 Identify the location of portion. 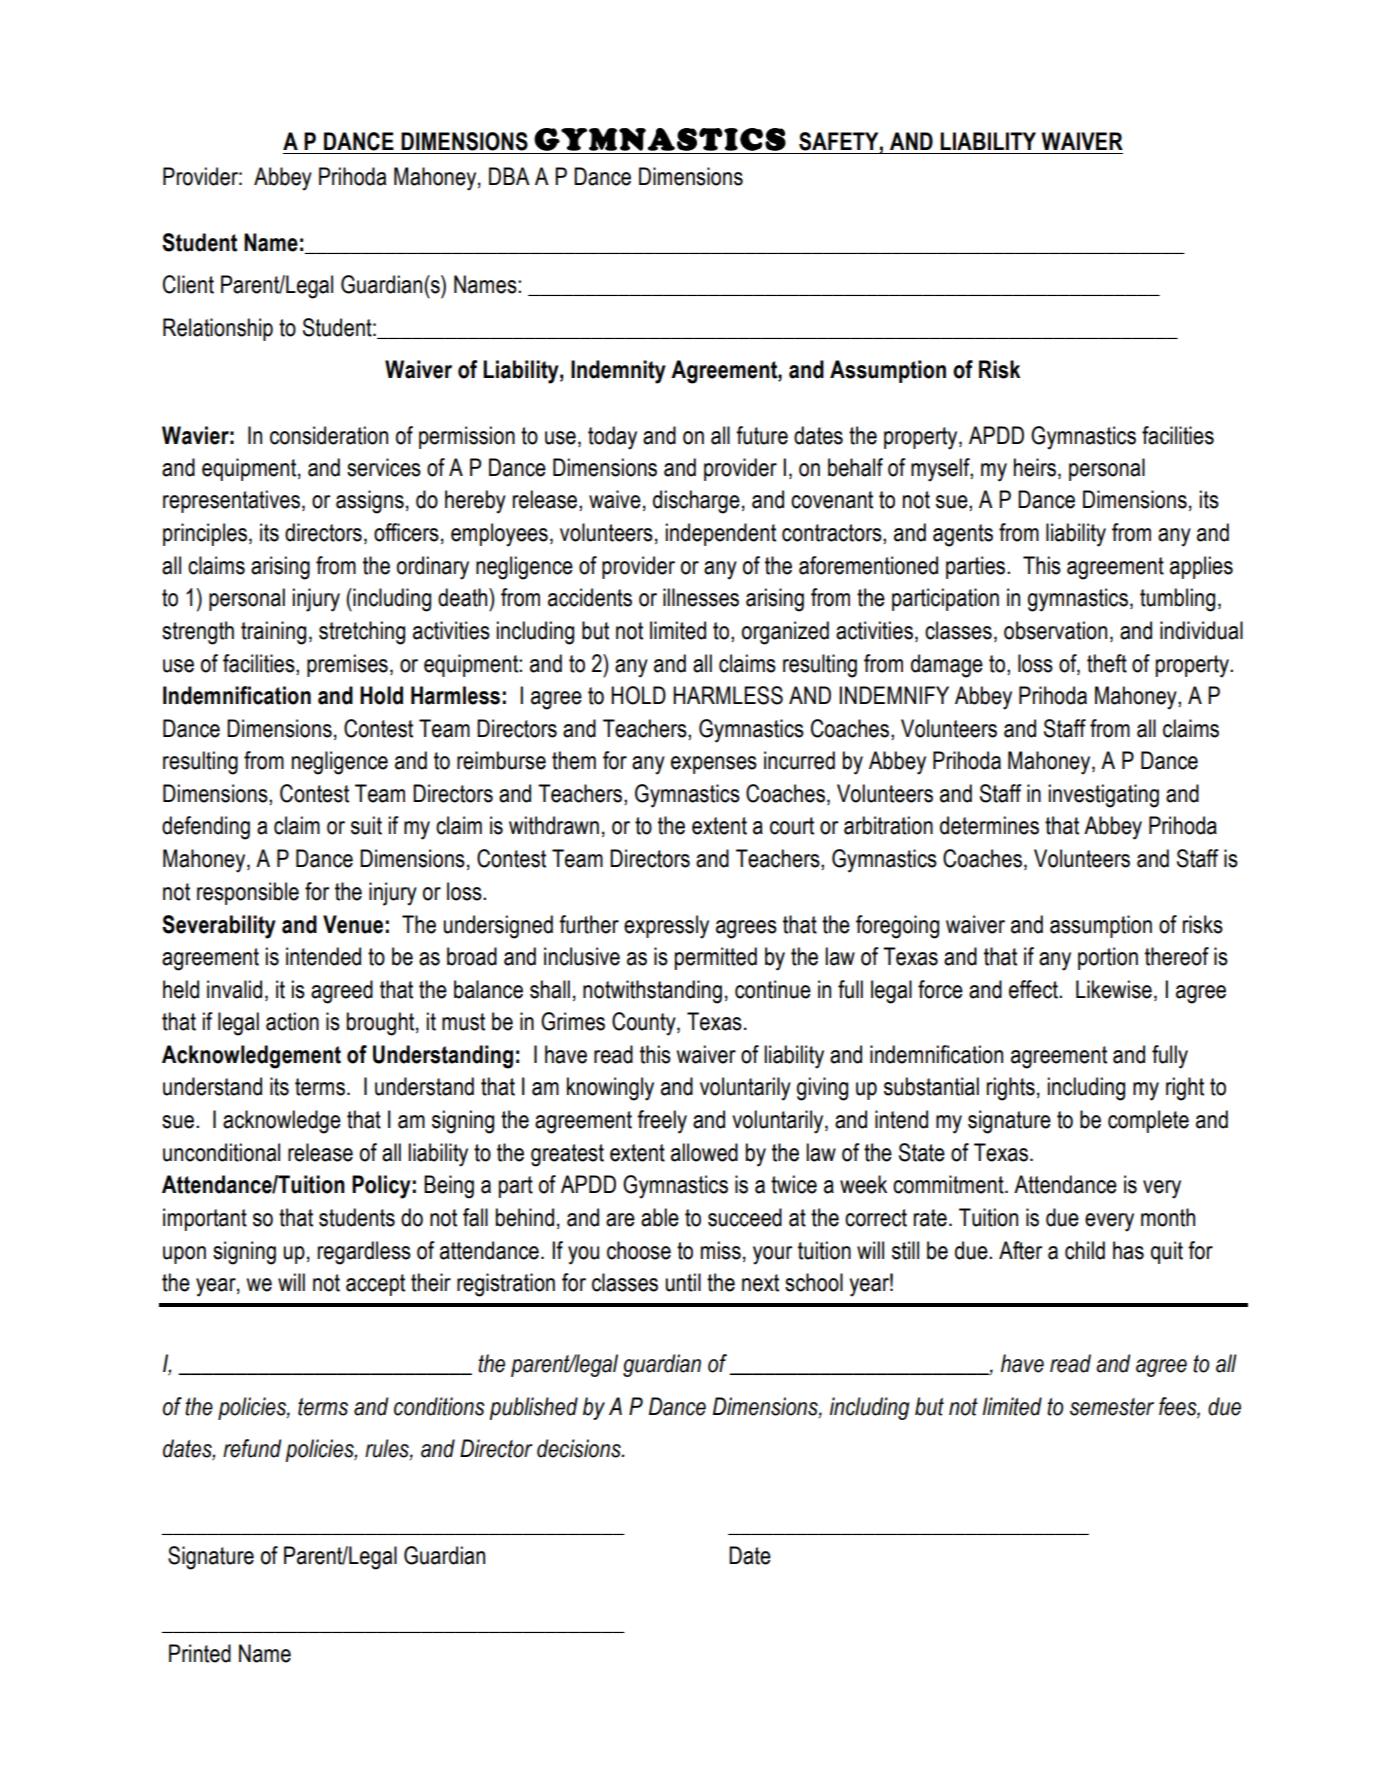
(1108, 958).
